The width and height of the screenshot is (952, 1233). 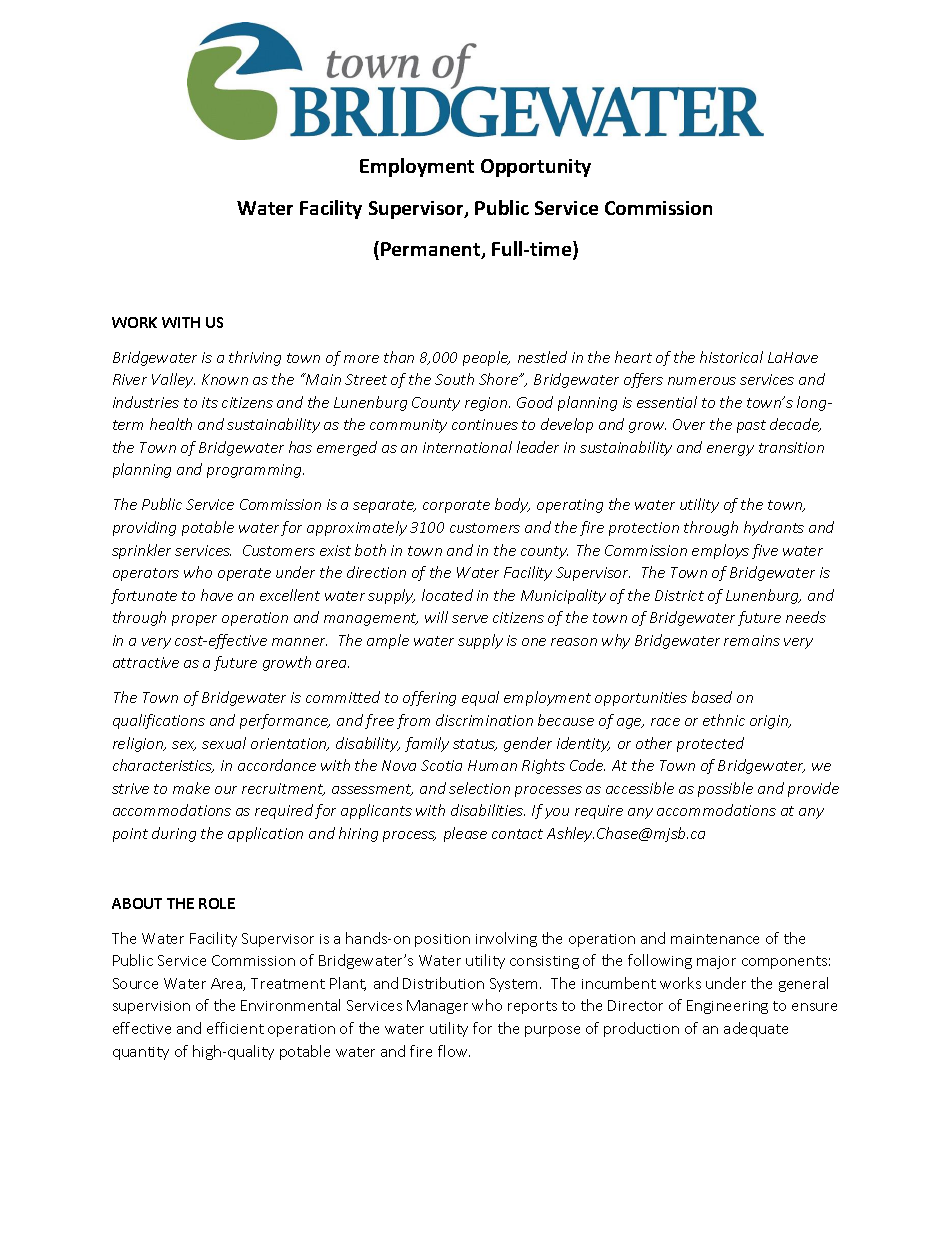 What do you see at coordinates (255, 358) in the screenshot?
I see `thriving` at bounding box center [255, 358].
